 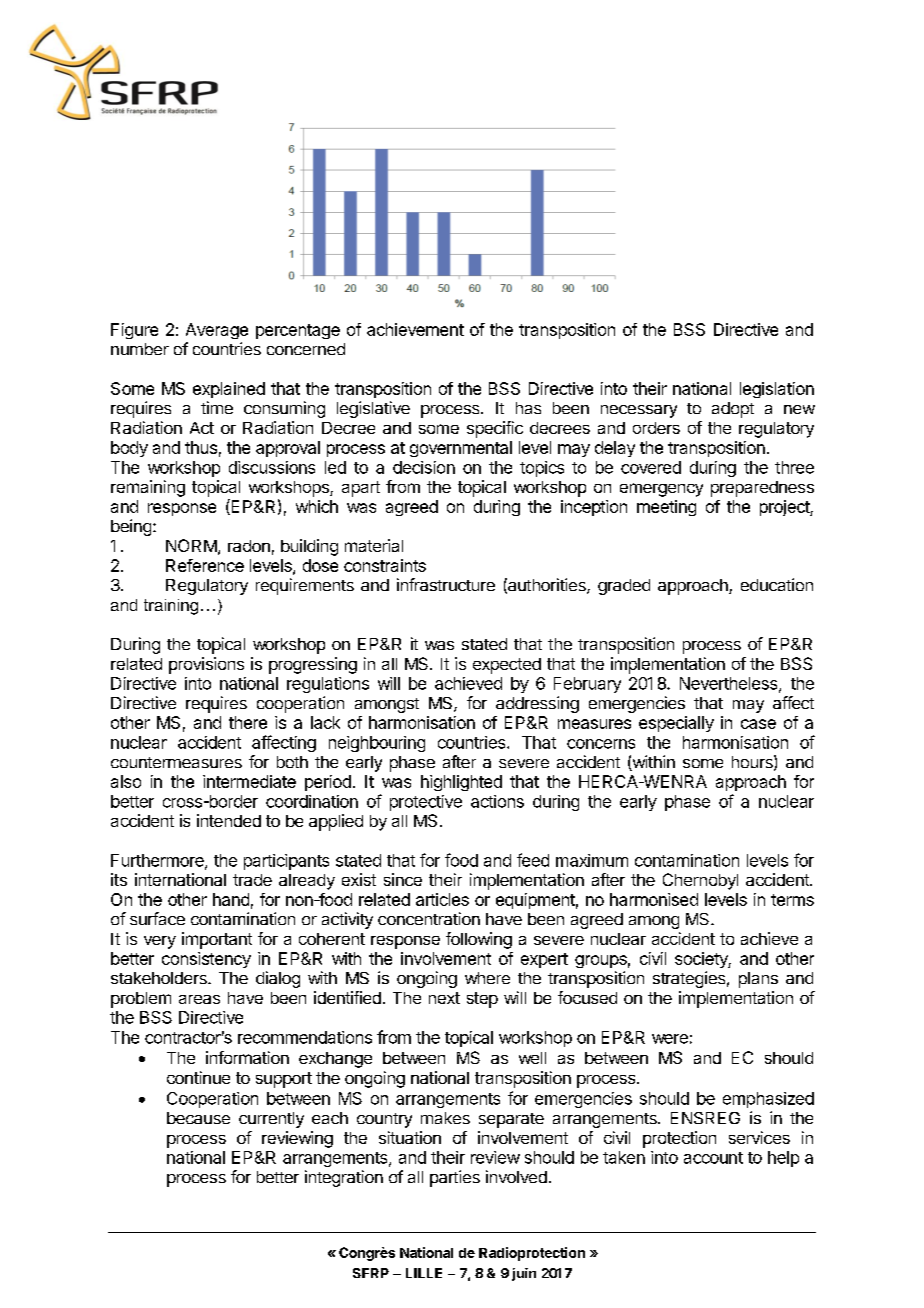 What do you see at coordinates (758, 980) in the screenshot?
I see `plans` at bounding box center [758, 980].
